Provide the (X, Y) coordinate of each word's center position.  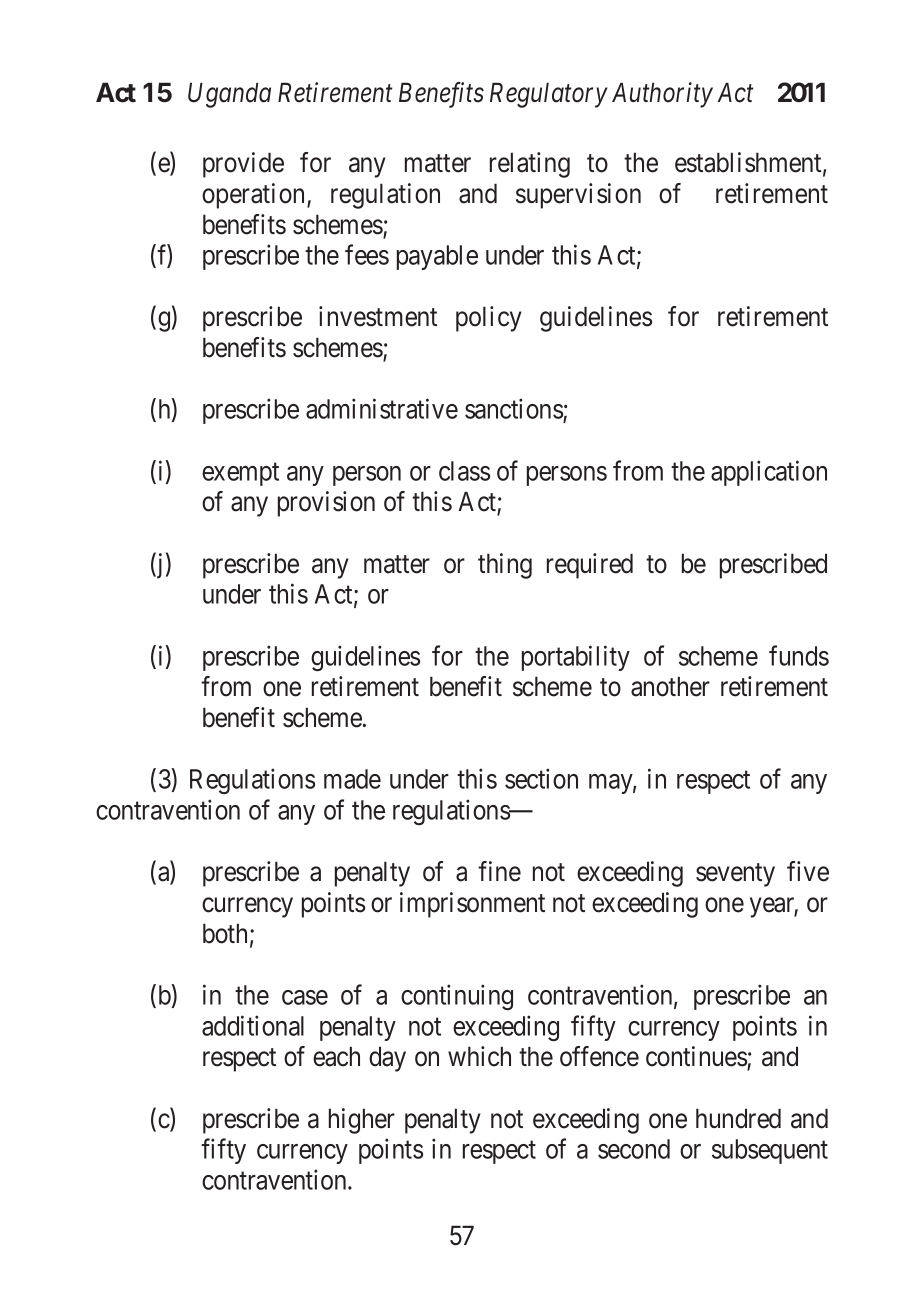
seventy (735, 875)
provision (326, 504)
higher (362, 1121)
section (541, 778)
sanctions (514, 410)
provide (243, 165)
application (769, 473)
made (352, 779)
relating (530, 165)
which (479, 1056)
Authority (662, 95)
